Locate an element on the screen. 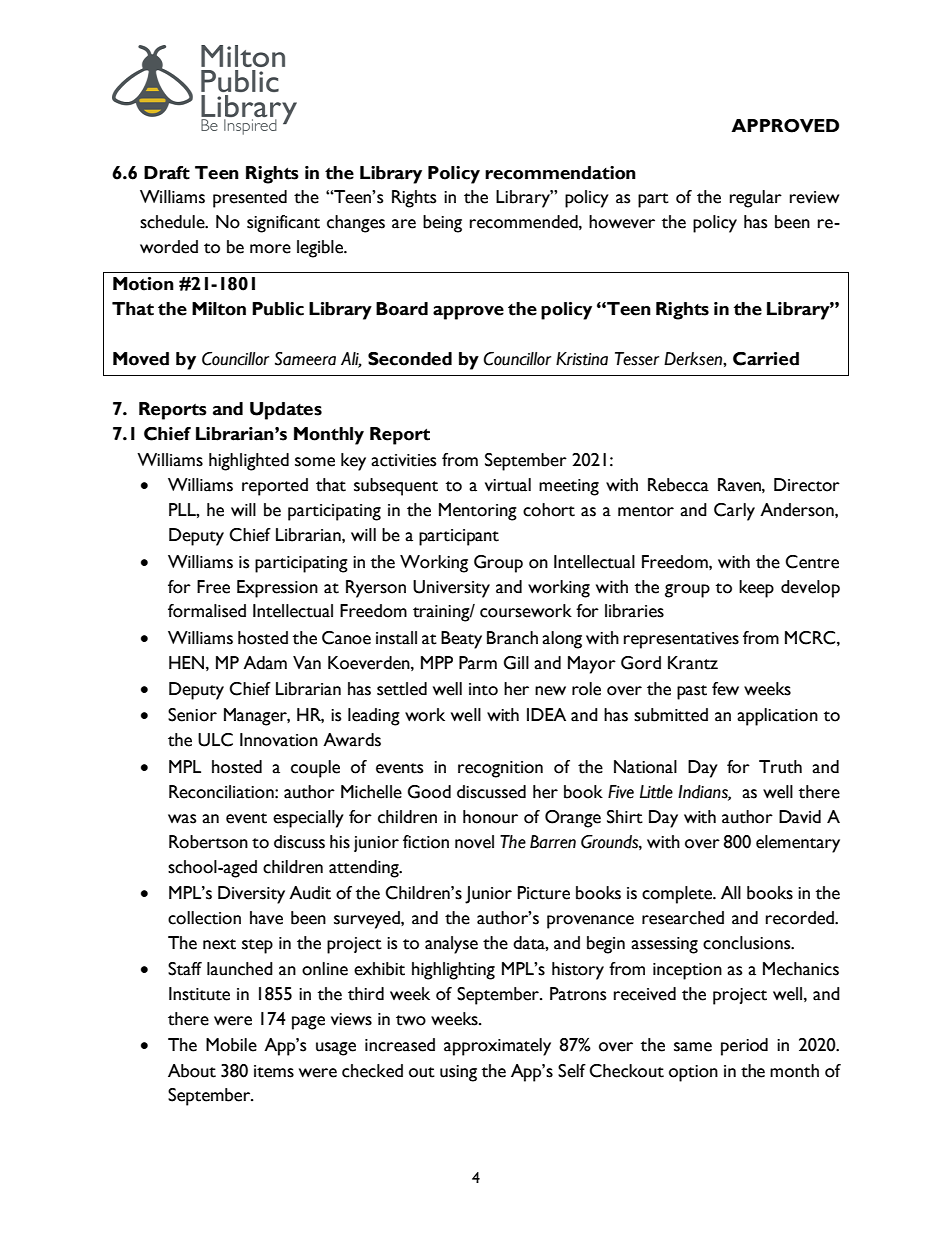  novel is located at coordinates (474, 842).
